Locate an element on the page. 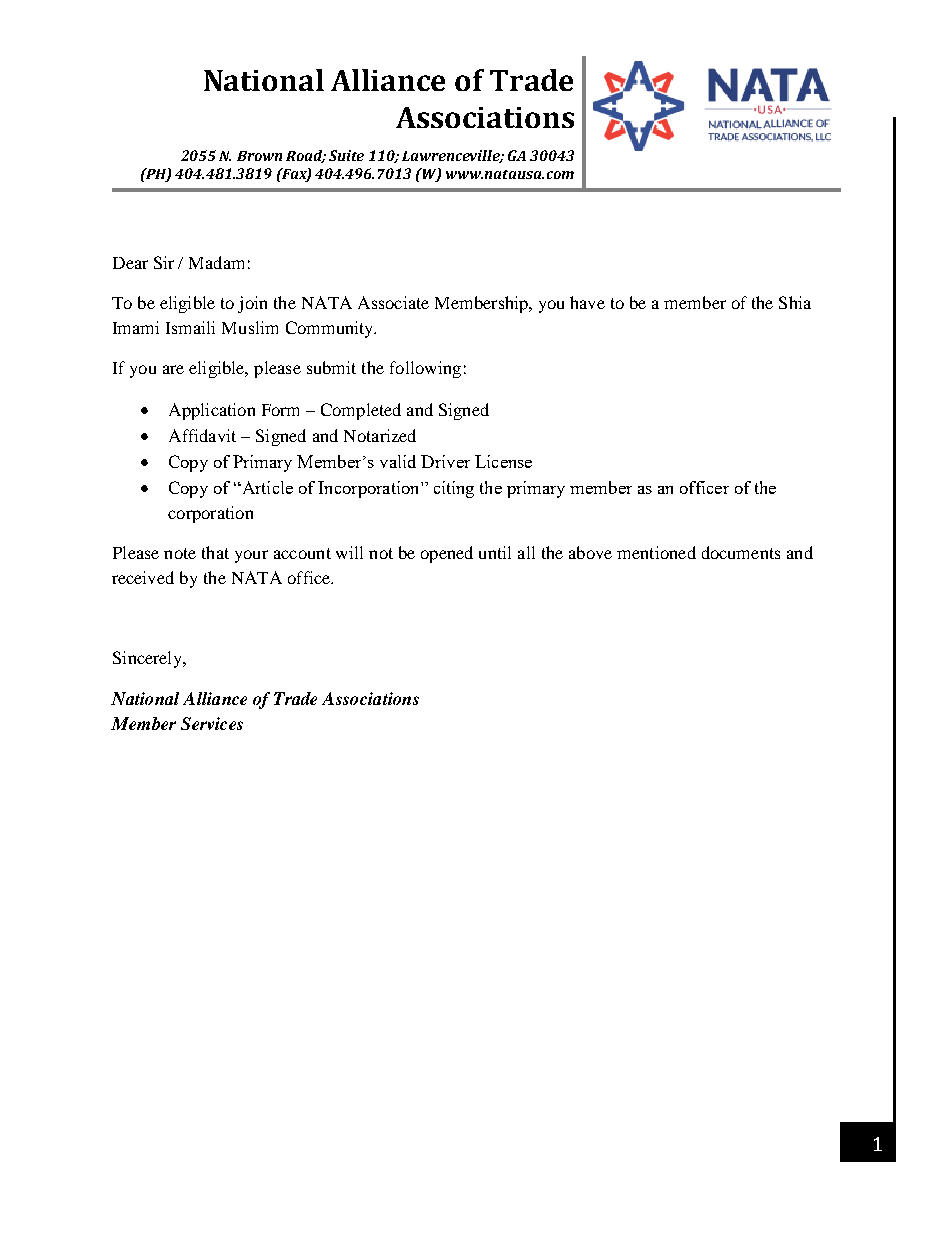  Sincerely is located at coordinates (149, 659).
